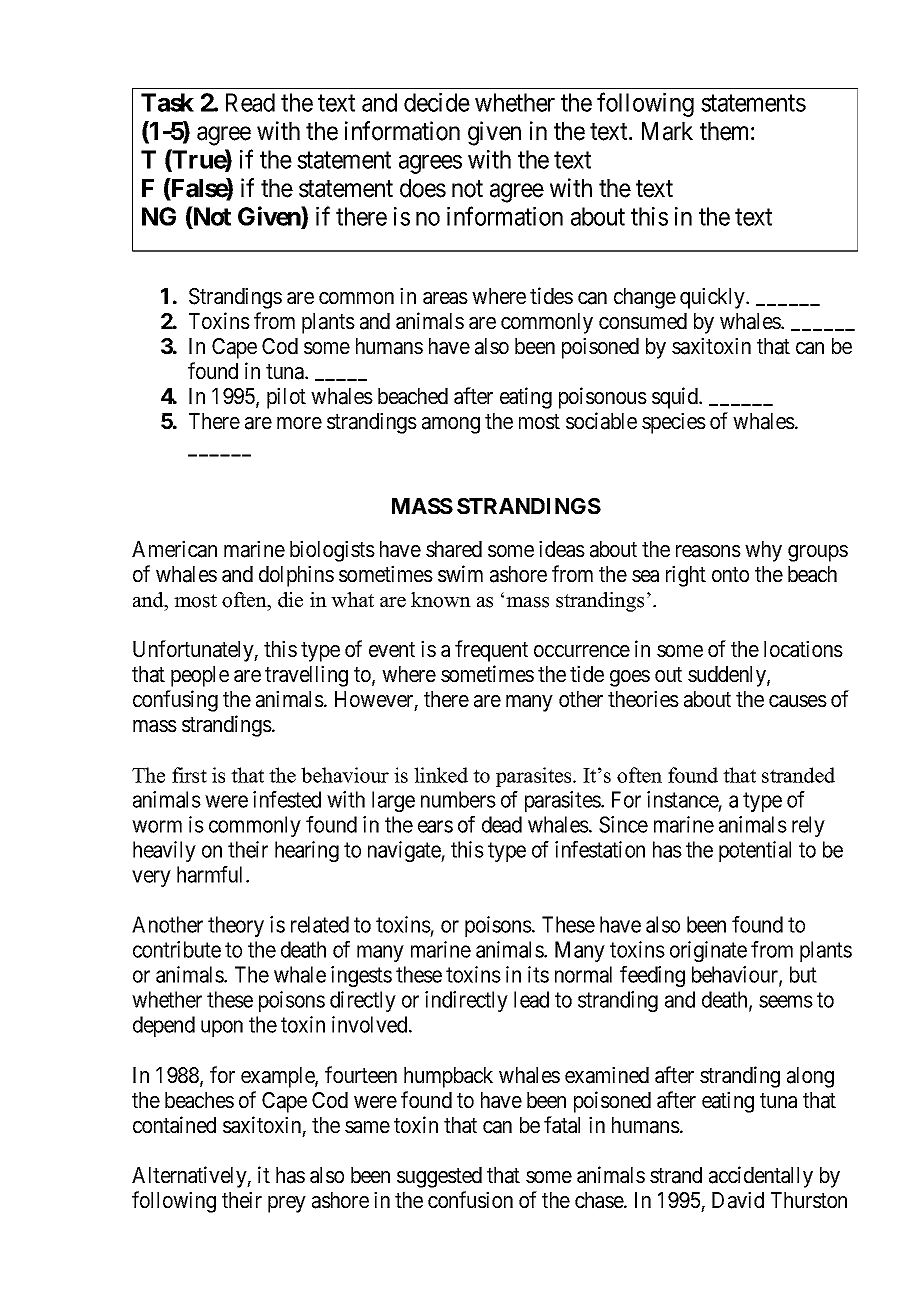 The height and width of the screenshot is (1309, 924). Describe the element at coordinates (470, 1200) in the screenshot. I see `confusion` at that location.
